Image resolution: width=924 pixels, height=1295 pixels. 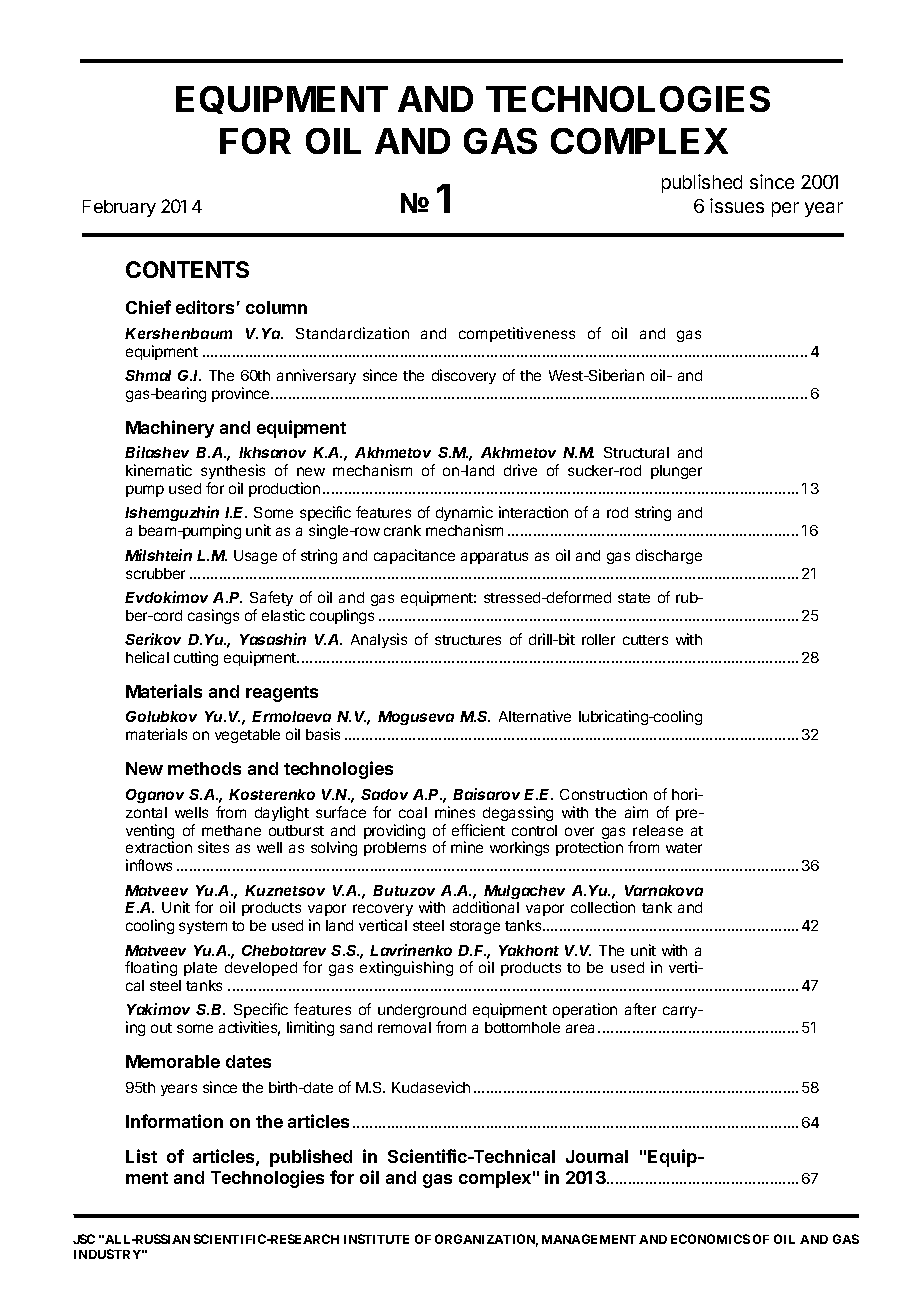 What do you see at coordinates (376, 1239) in the screenshot?
I see `INSTITUTE` at bounding box center [376, 1239].
